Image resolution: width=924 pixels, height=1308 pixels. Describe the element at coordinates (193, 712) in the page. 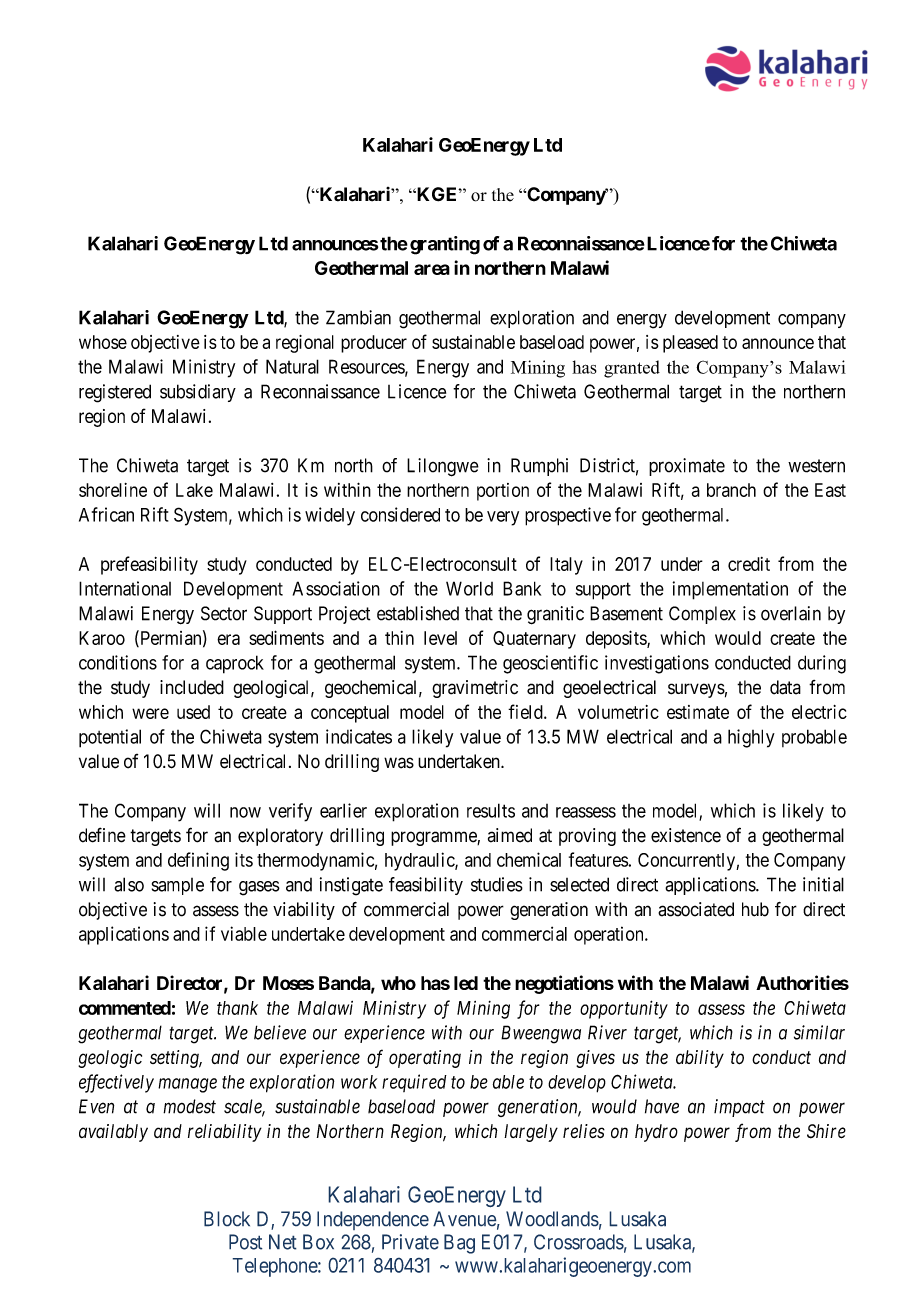

I see `used` at that location.
